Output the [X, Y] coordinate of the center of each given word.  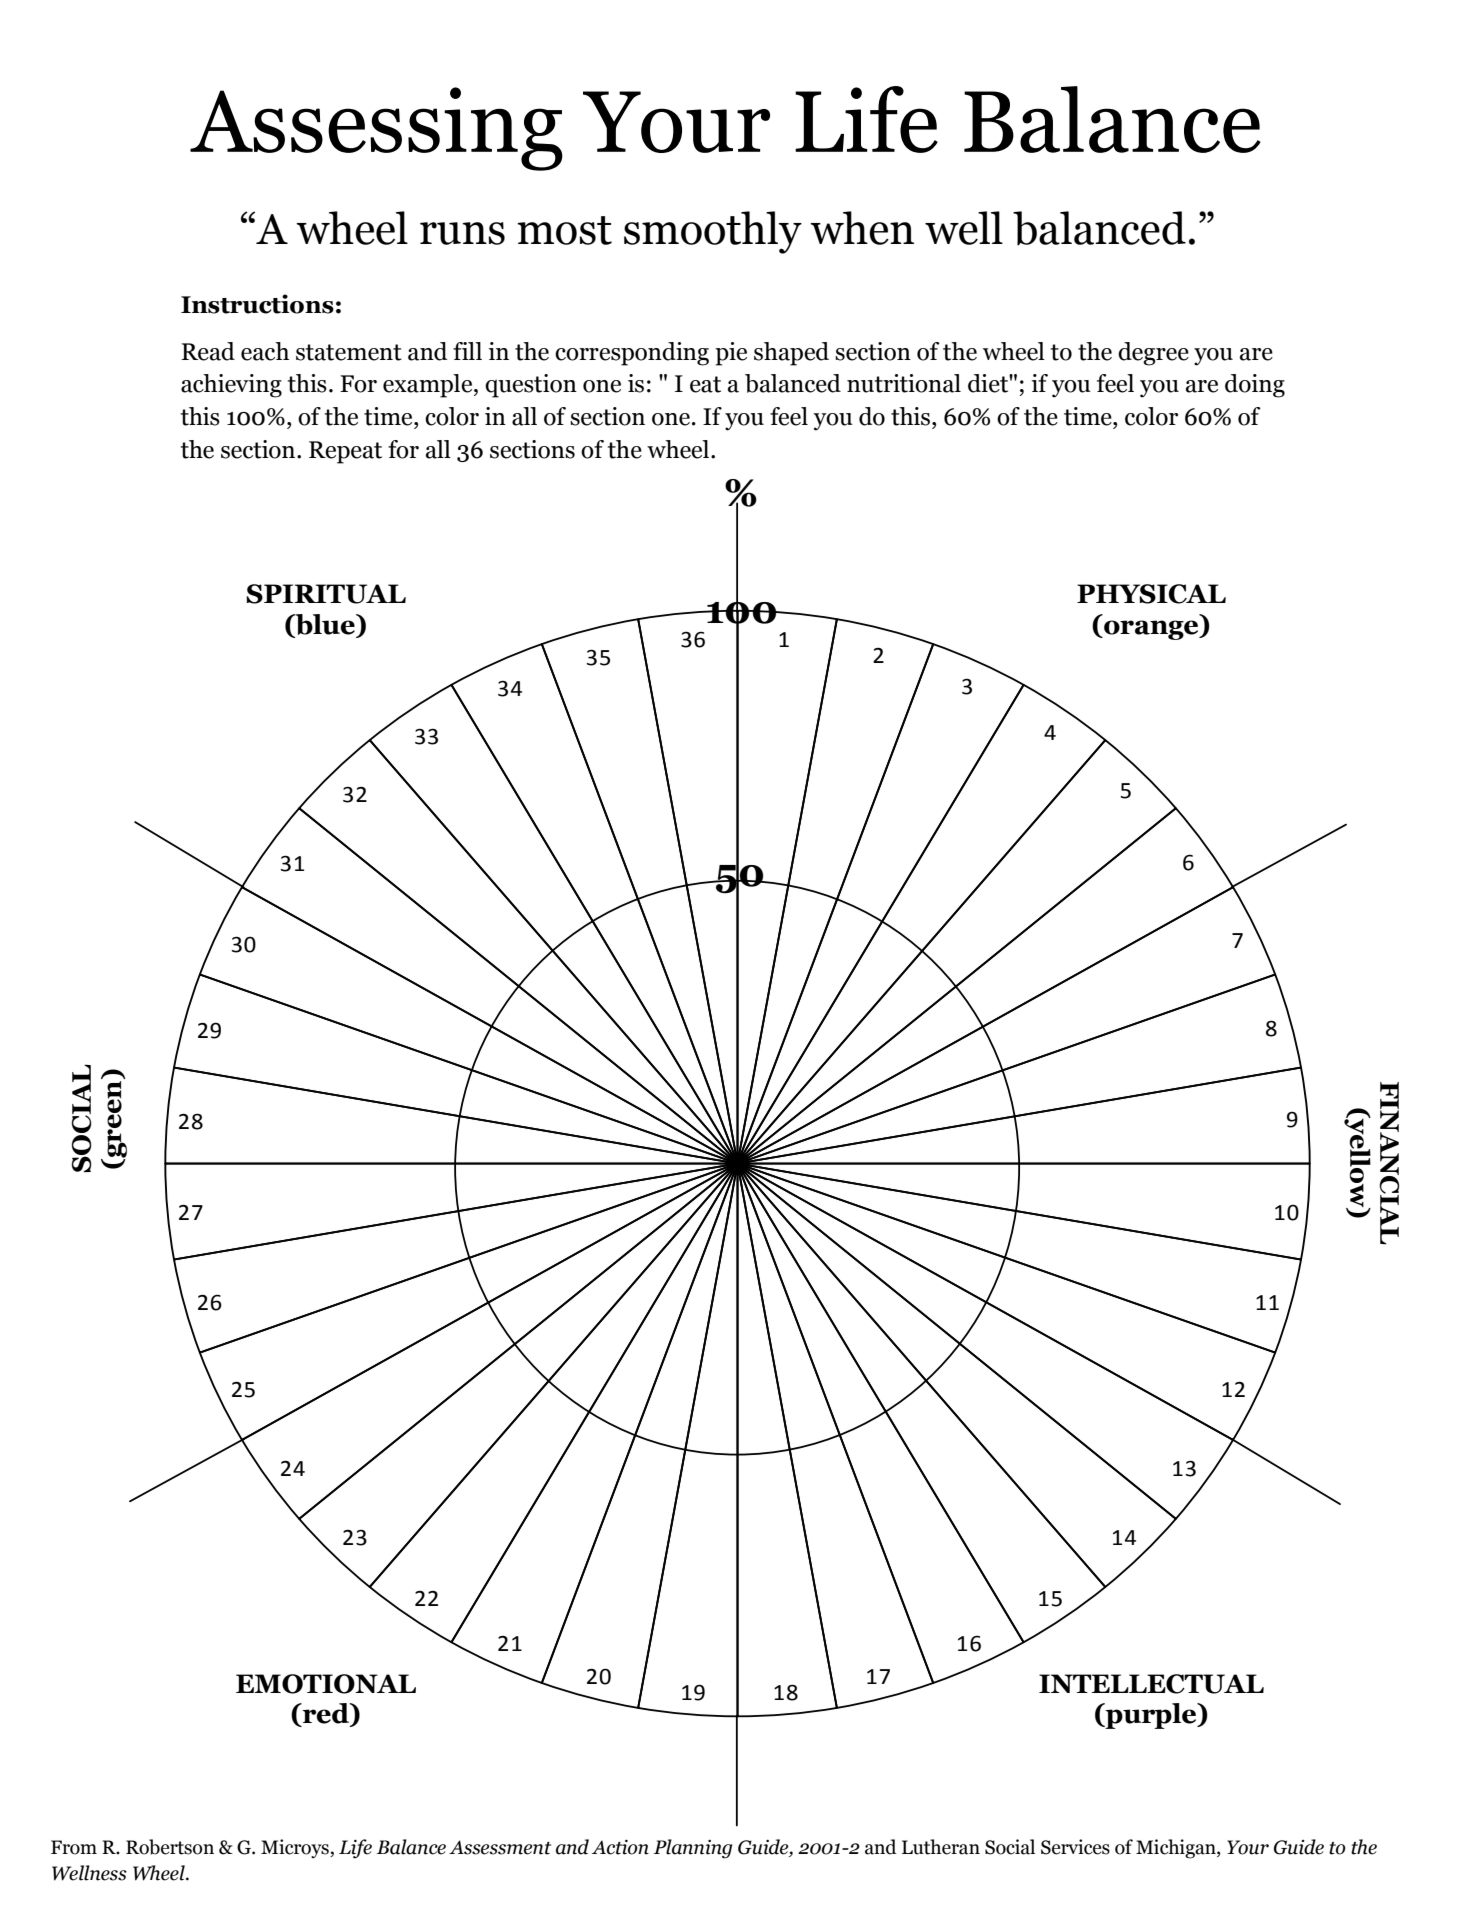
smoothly [713, 232]
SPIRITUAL [326, 594]
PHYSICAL [1151, 594]
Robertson [170, 1847]
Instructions [257, 304]
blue [325, 625]
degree [1153, 354]
